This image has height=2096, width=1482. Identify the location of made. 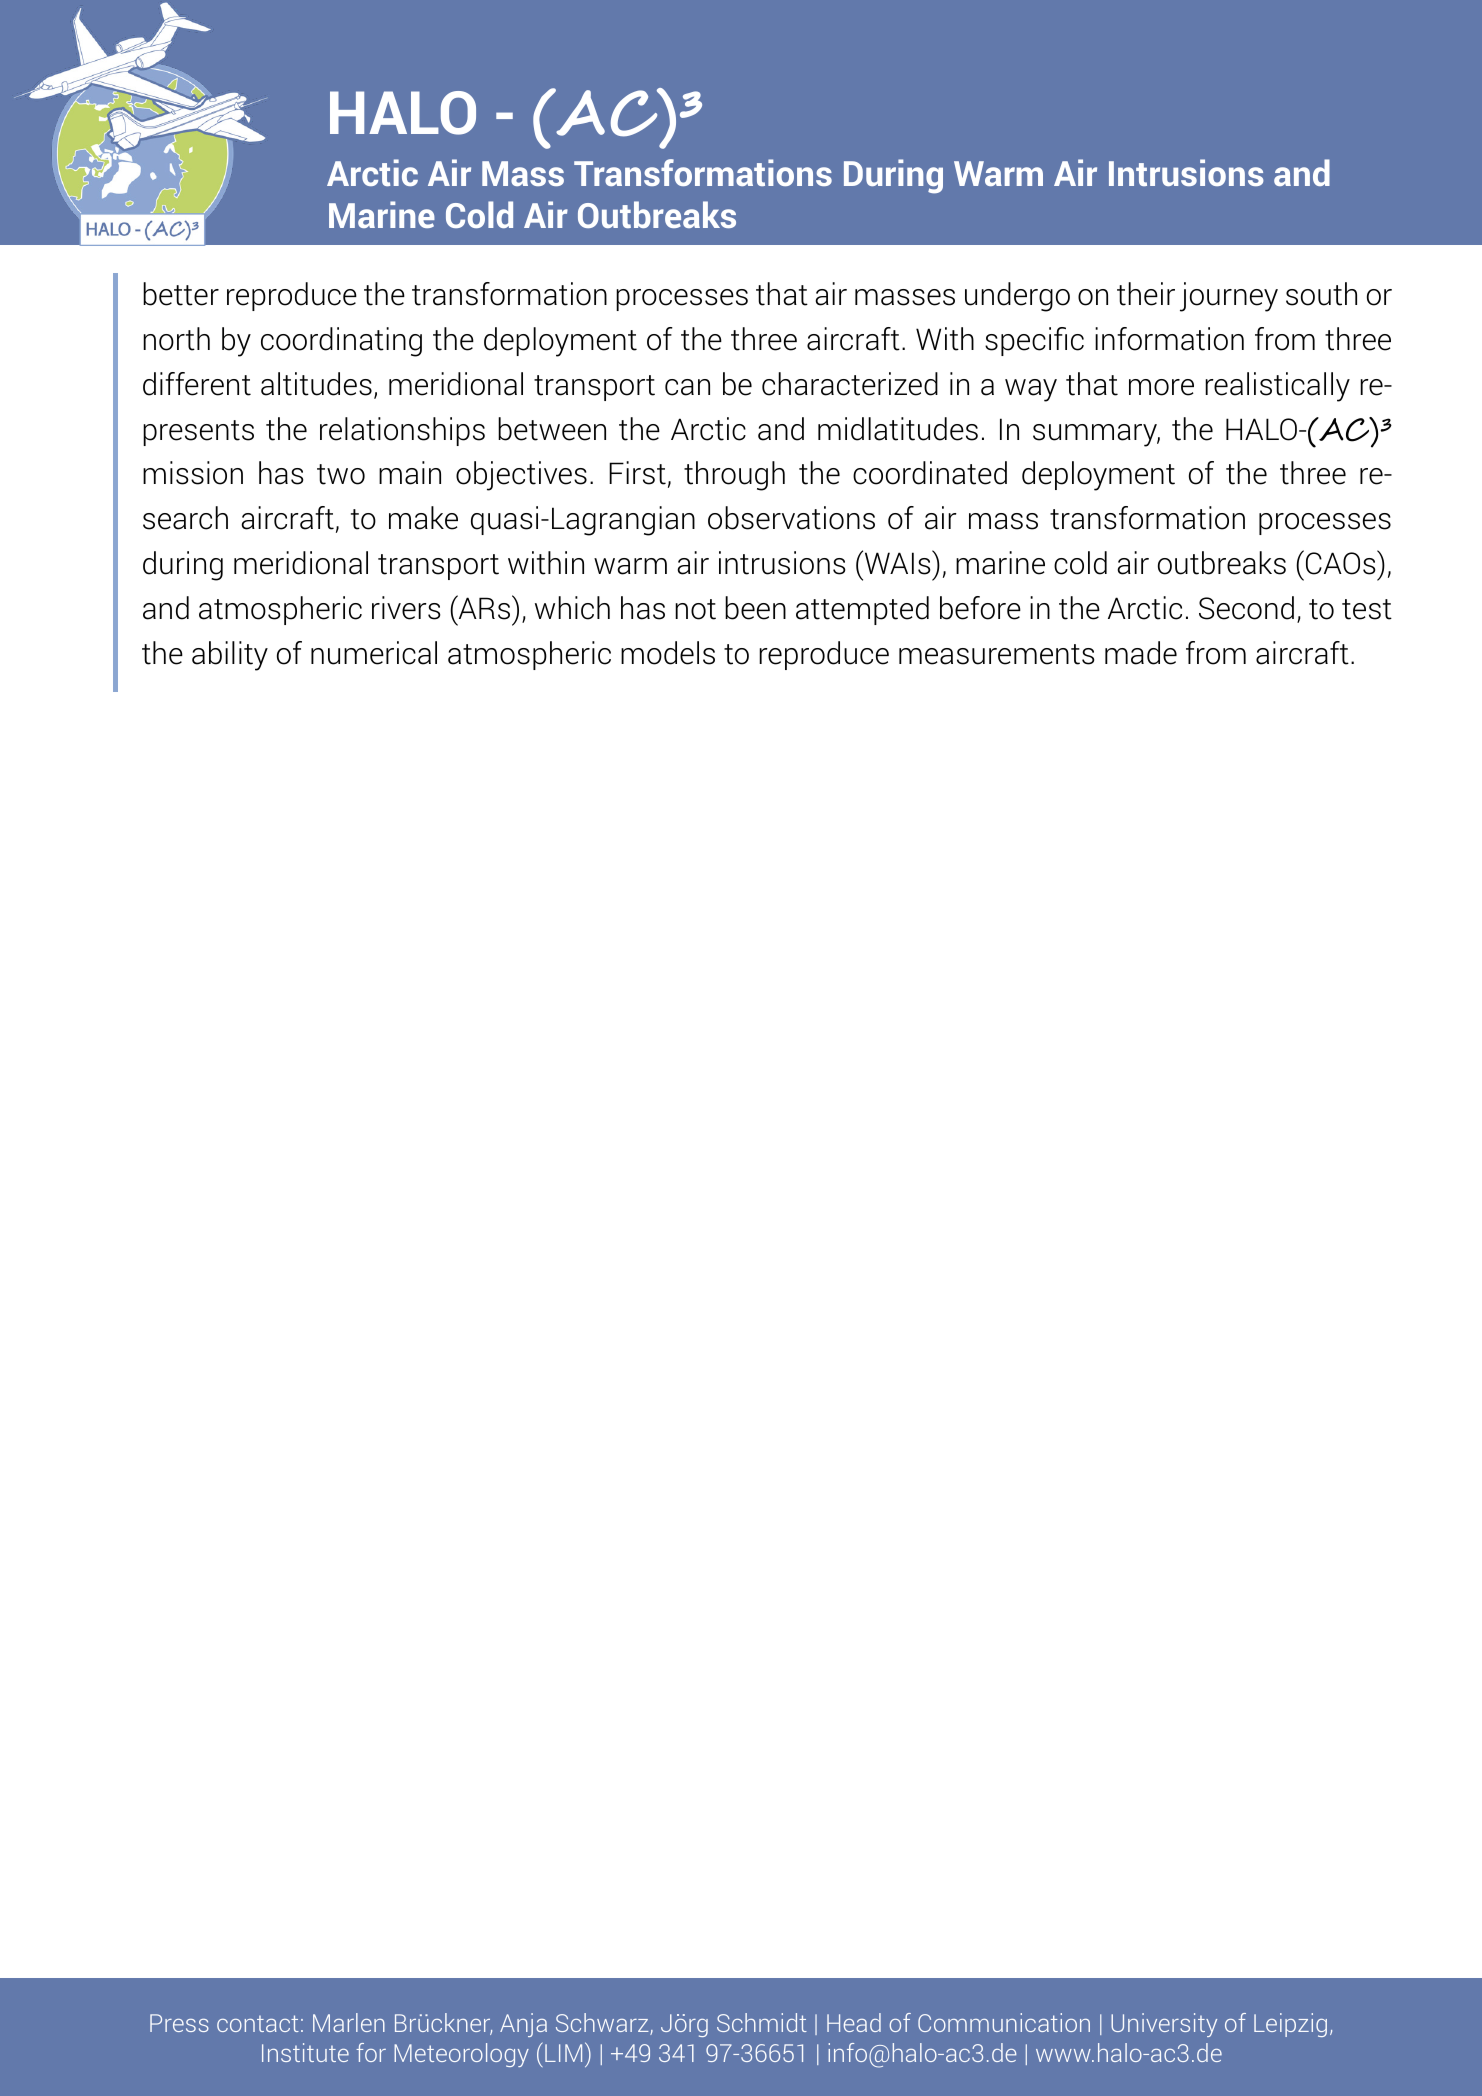
(1141, 653).
